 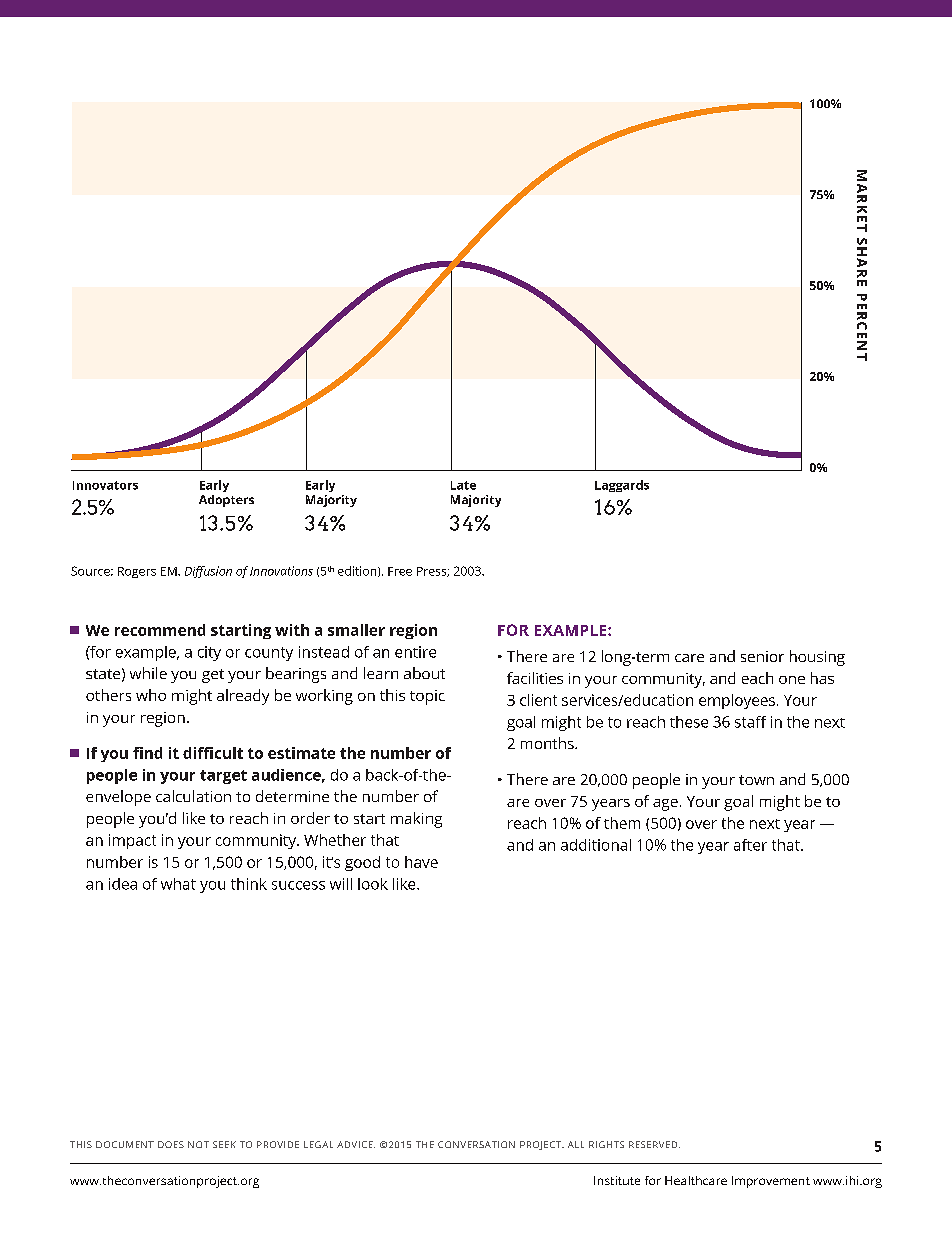 What do you see at coordinates (226, 501) in the screenshot?
I see `Adopters` at bounding box center [226, 501].
